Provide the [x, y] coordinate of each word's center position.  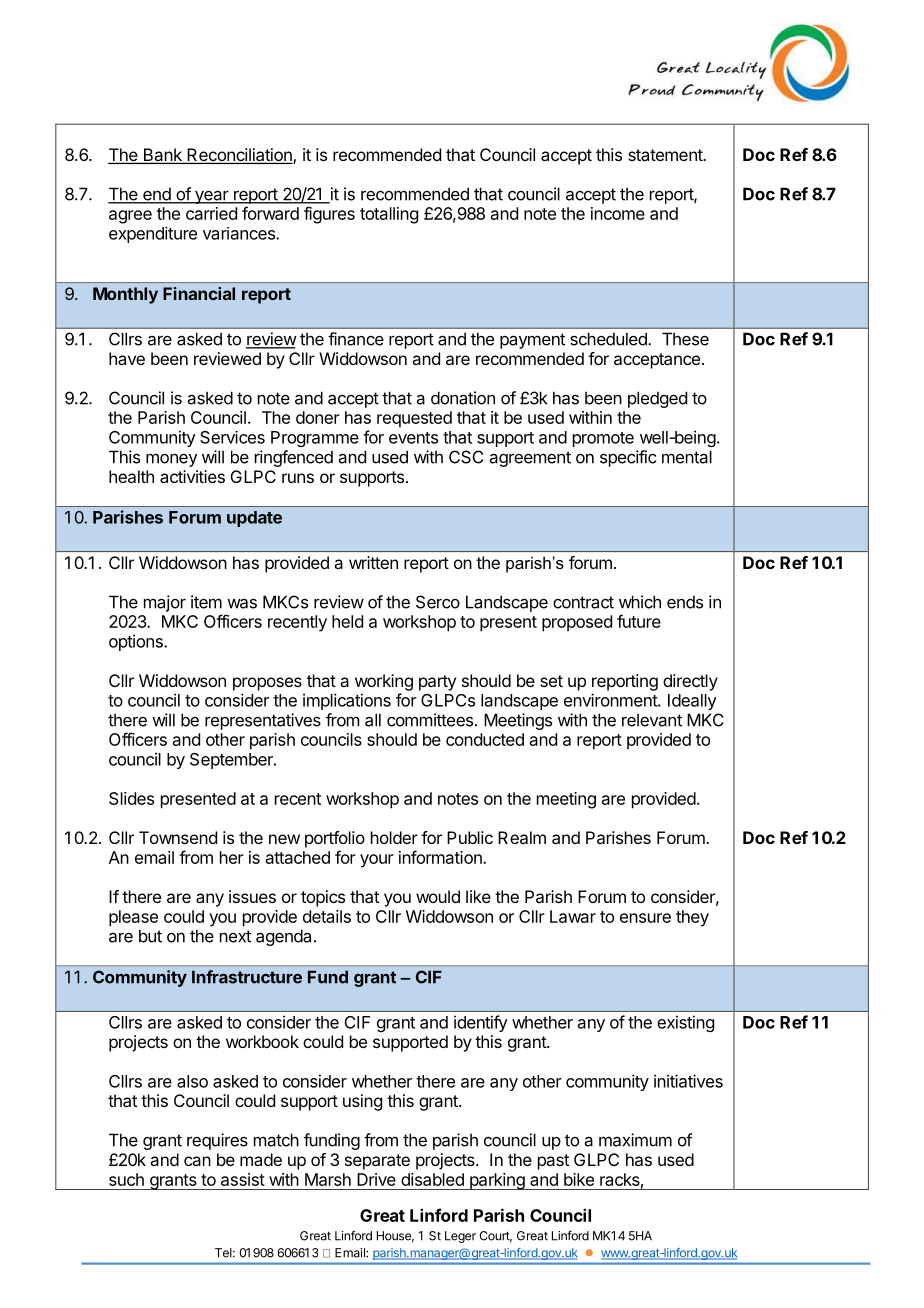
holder [394, 837]
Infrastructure [247, 977]
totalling [389, 215]
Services [232, 437]
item [206, 602]
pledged [657, 399]
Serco [438, 602]
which [640, 602]
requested [414, 419]
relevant [652, 720]
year [211, 197]
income [618, 213]
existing [685, 1023]
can [197, 1161]
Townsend [178, 837]
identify [481, 1023]
